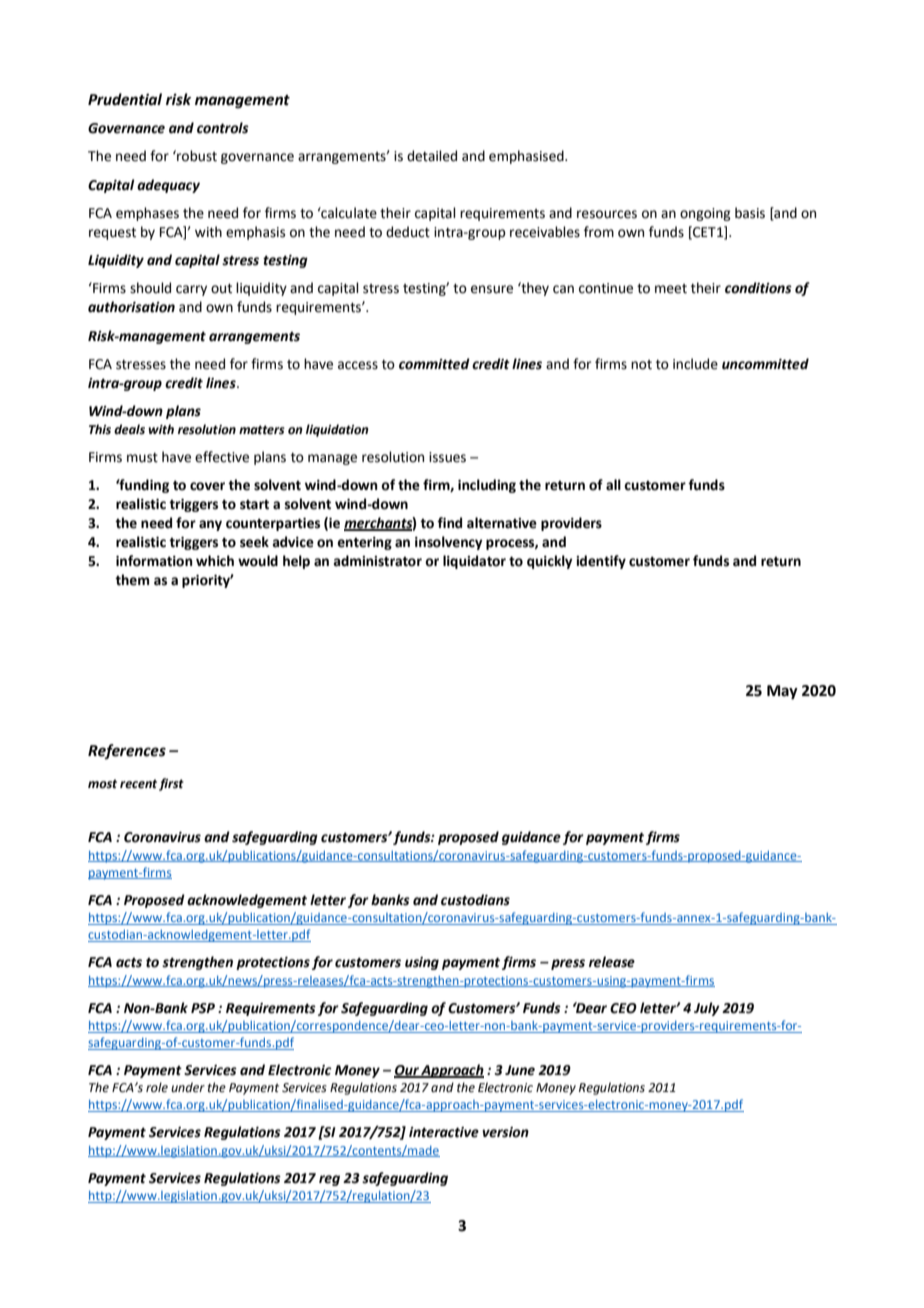 This screenshot has width=924, height=1308. I want to click on all, so click(613, 485).
